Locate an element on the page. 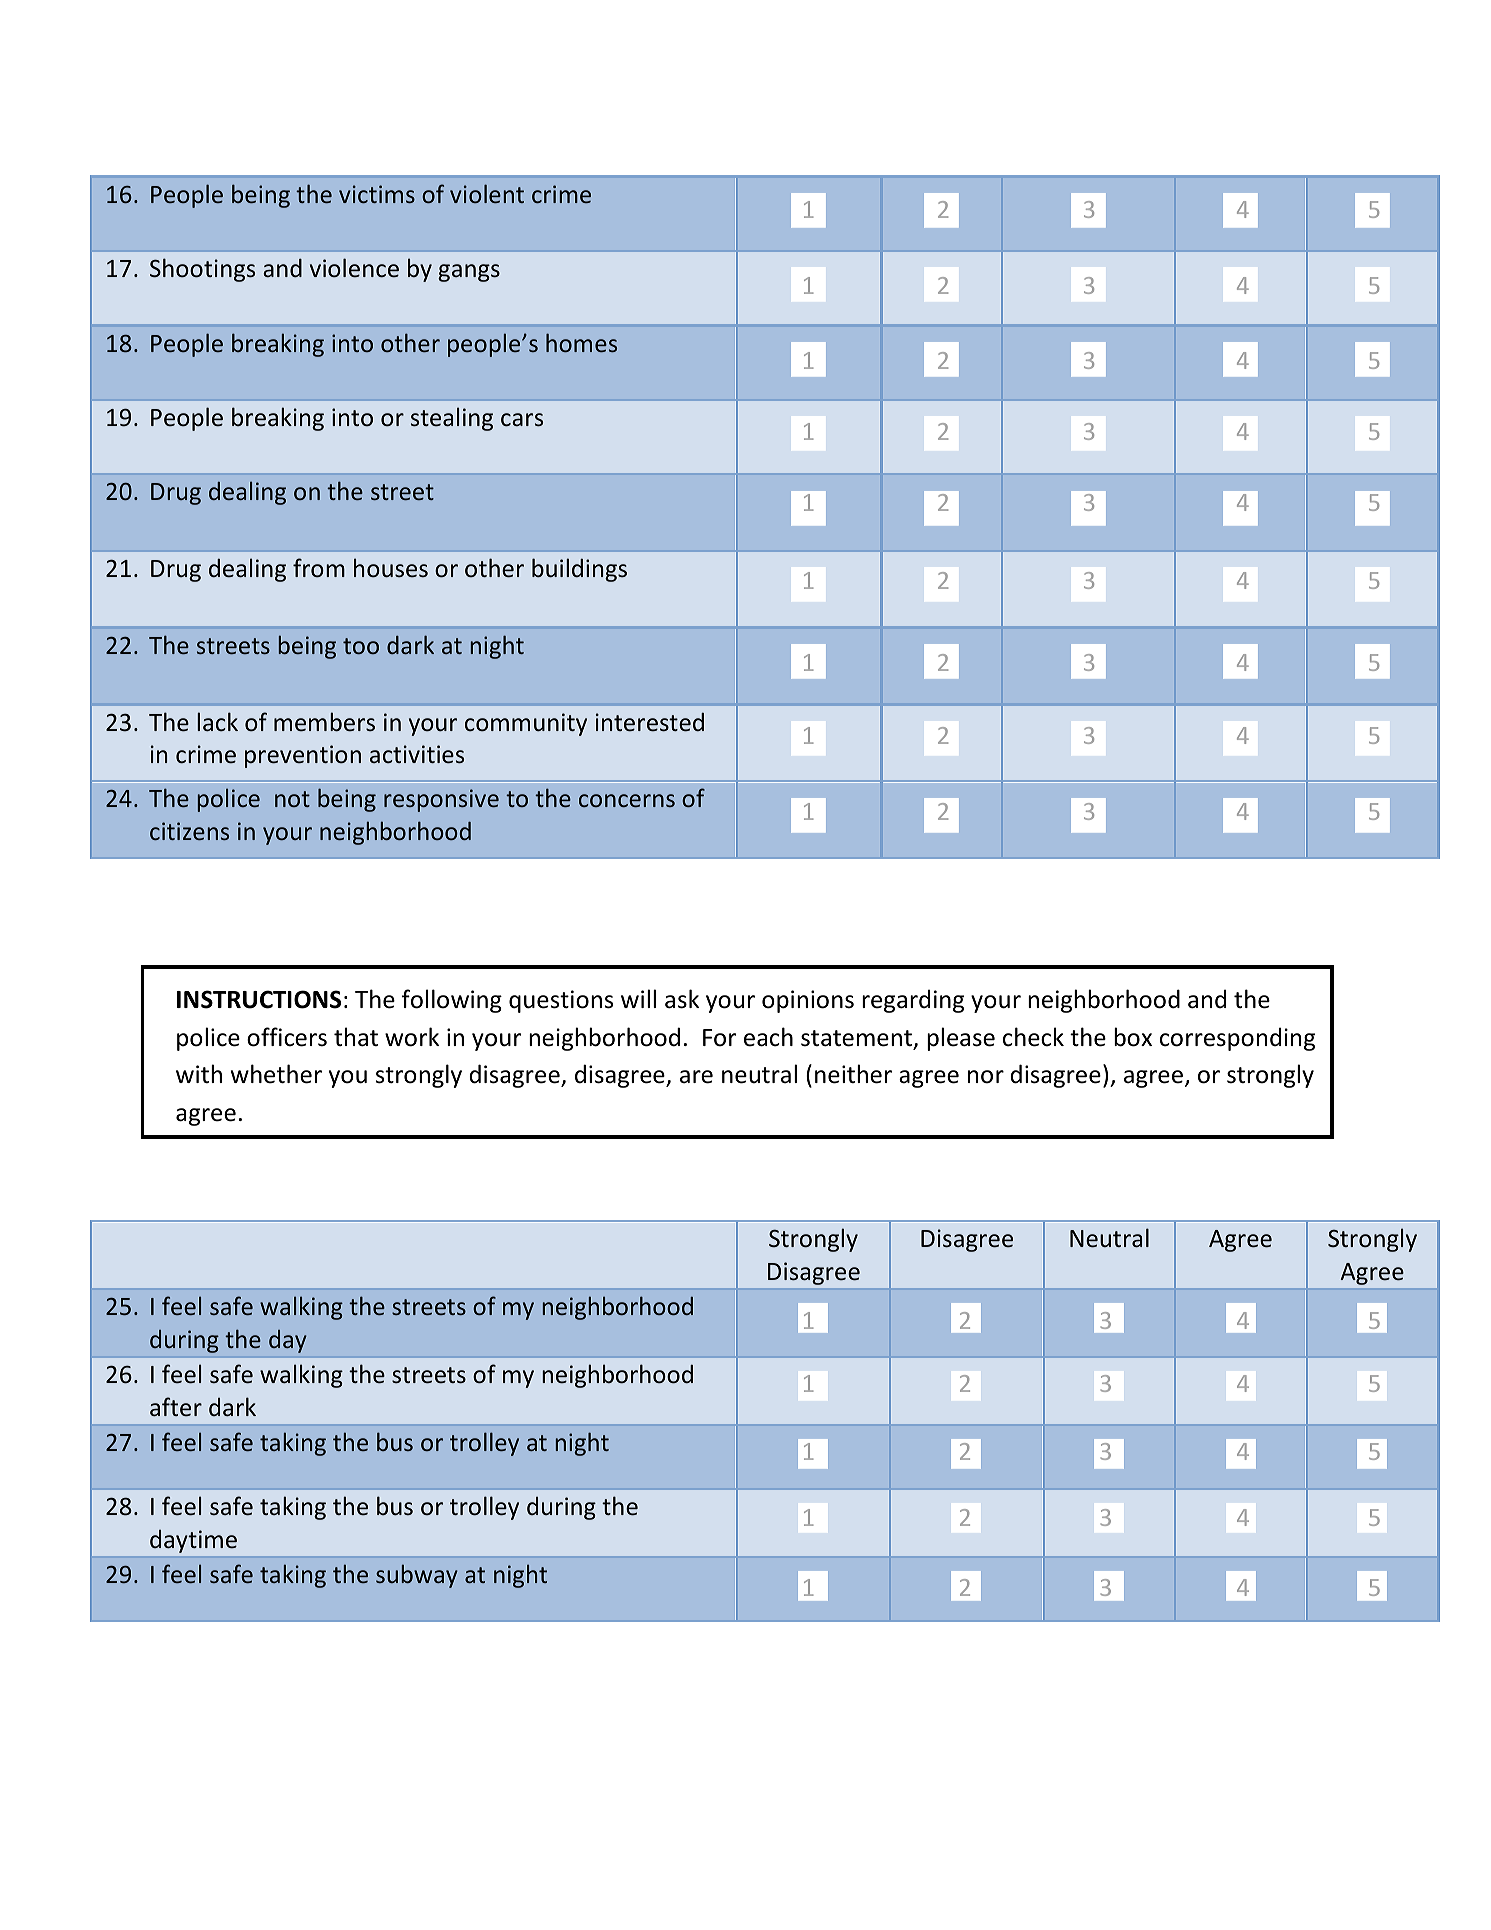  daytime is located at coordinates (193, 1541).
